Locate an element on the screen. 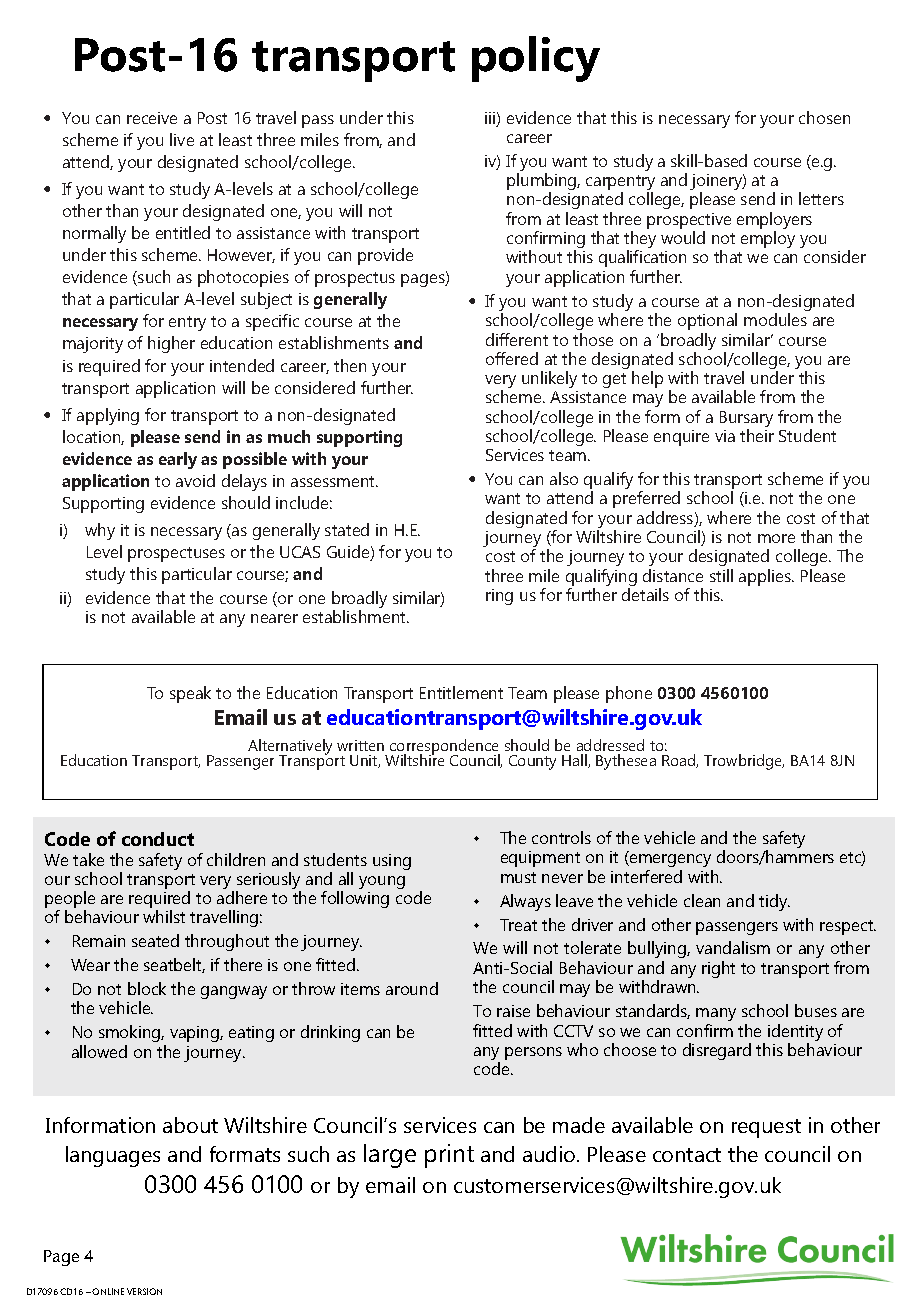  applies is located at coordinates (766, 577).
